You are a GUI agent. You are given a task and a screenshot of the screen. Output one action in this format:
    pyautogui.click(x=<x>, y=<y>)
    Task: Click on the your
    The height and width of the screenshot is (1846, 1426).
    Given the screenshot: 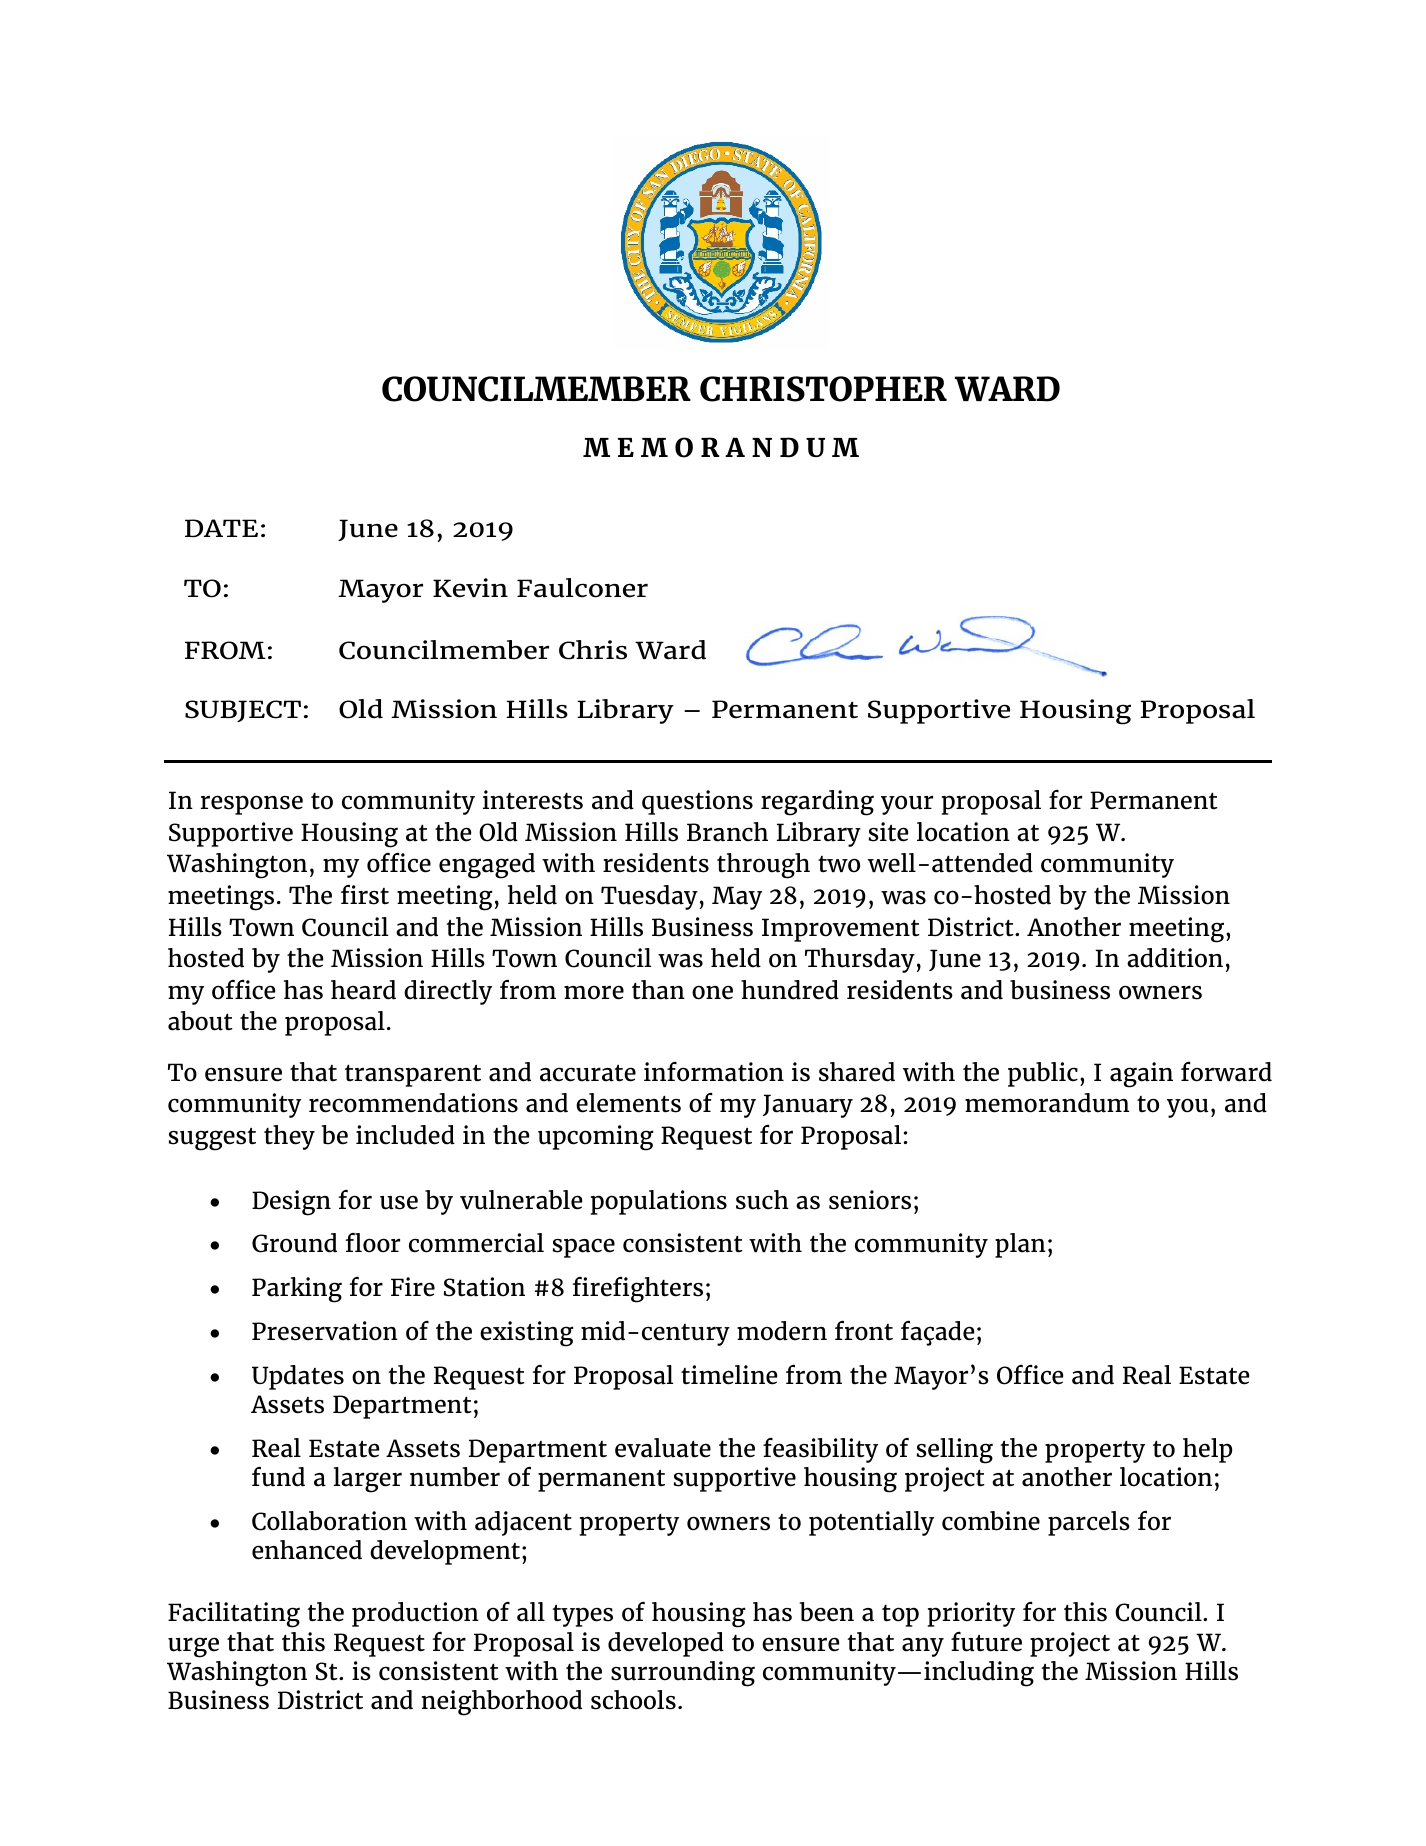 What is the action you would take?
    pyautogui.click(x=907, y=805)
